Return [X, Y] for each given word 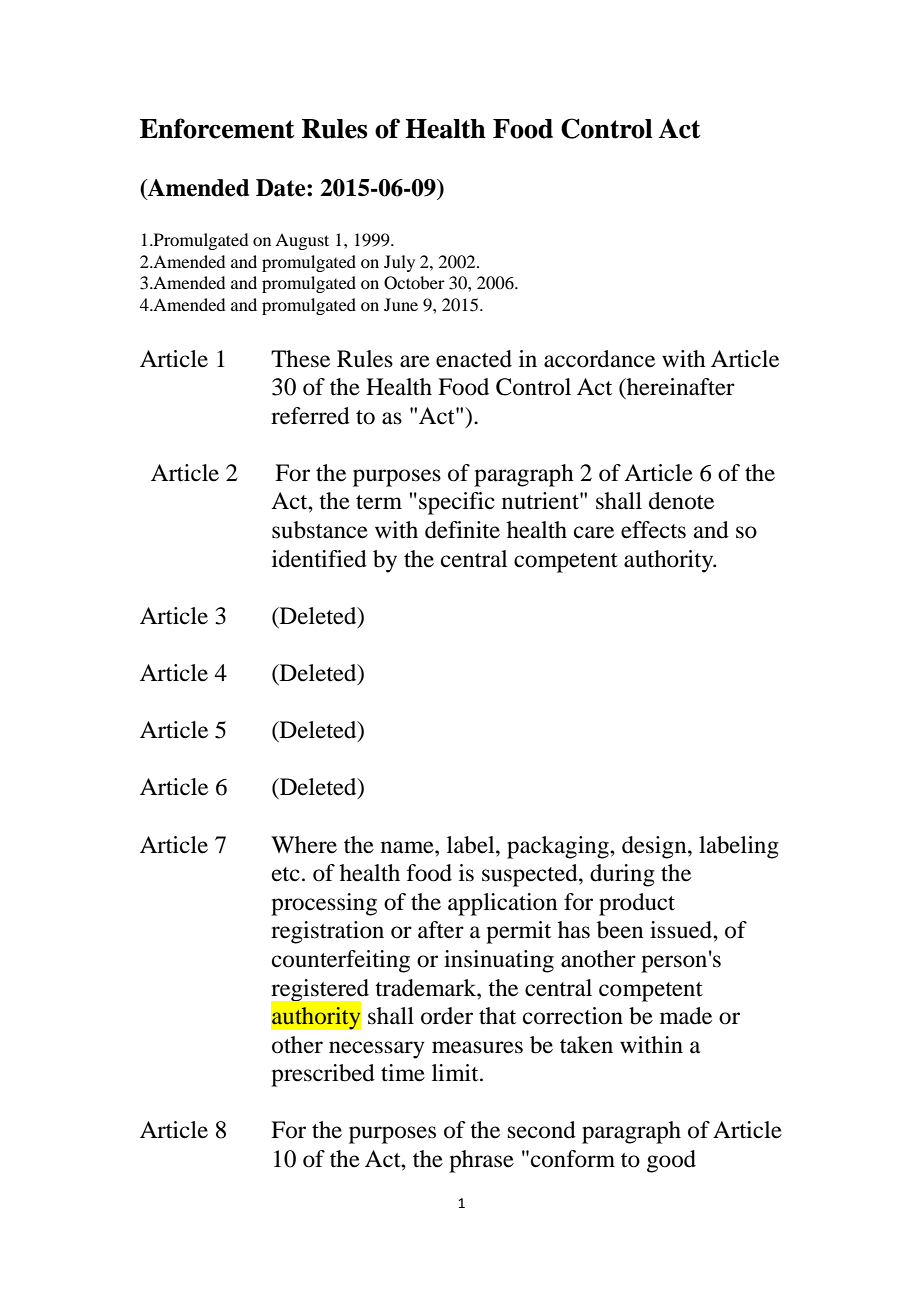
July [399, 263]
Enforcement [217, 128]
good [671, 1161]
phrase [481, 1161]
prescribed [323, 1075]
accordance [599, 359]
